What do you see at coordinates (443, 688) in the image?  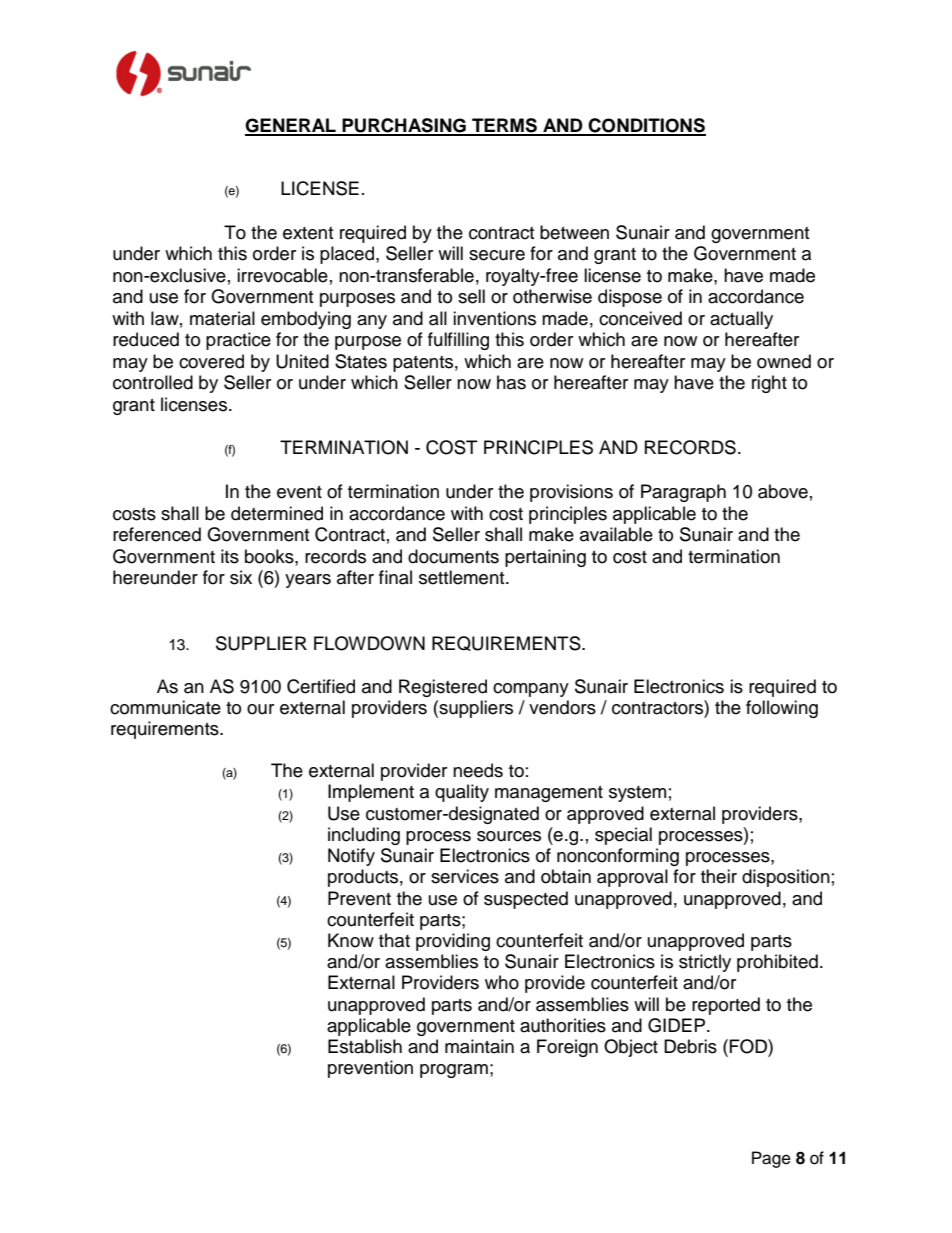 I see `Registered` at bounding box center [443, 688].
